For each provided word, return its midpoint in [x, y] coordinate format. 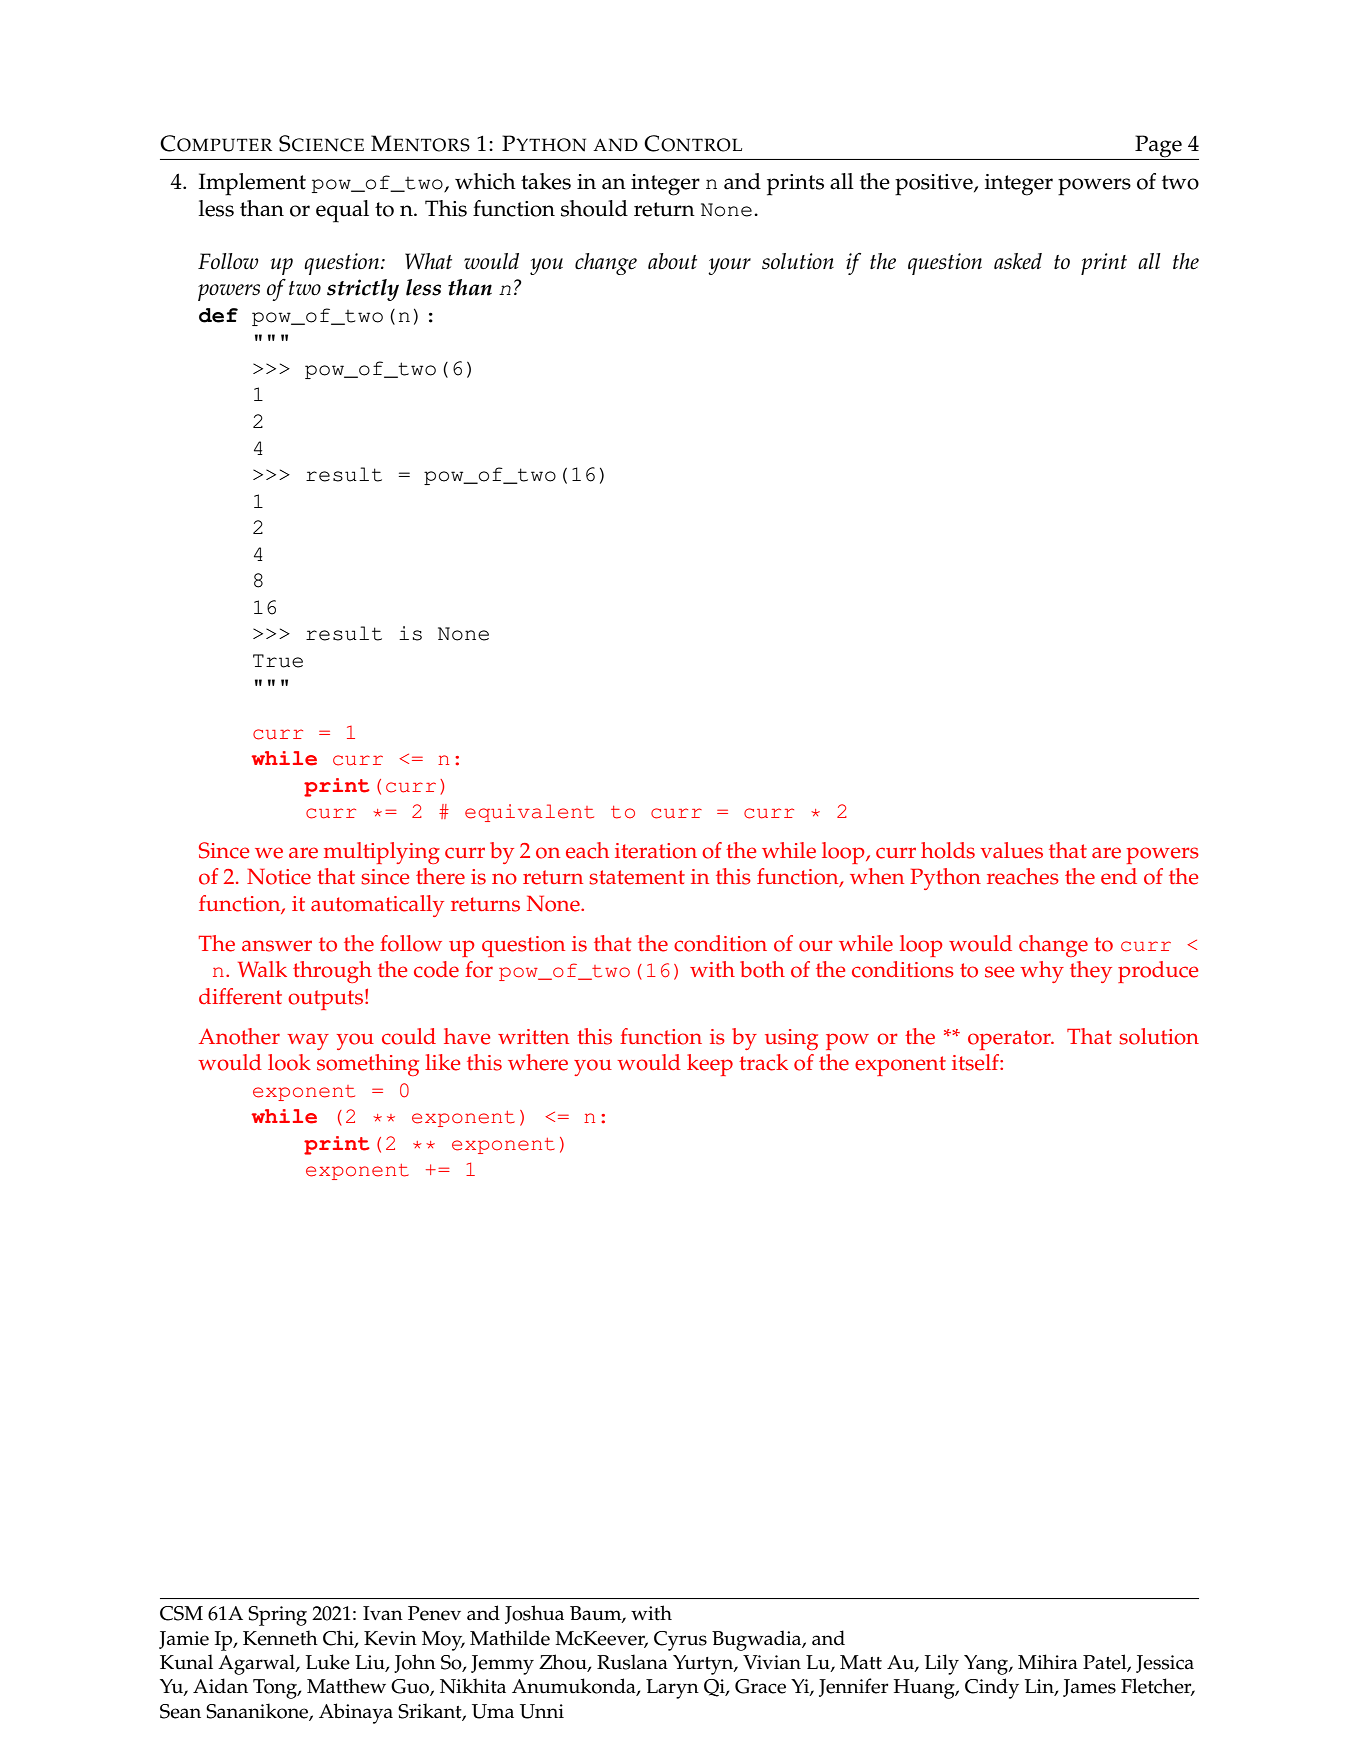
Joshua [534, 1614]
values [1011, 850]
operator [1010, 1040]
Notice [279, 876]
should [594, 208]
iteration [656, 851]
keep [710, 1065]
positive [935, 185]
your [729, 266]
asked [1018, 261]
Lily [942, 1664]
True [278, 661]
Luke [328, 1662]
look [289, 1062]
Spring [277, 1616]
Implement [252, 184]
